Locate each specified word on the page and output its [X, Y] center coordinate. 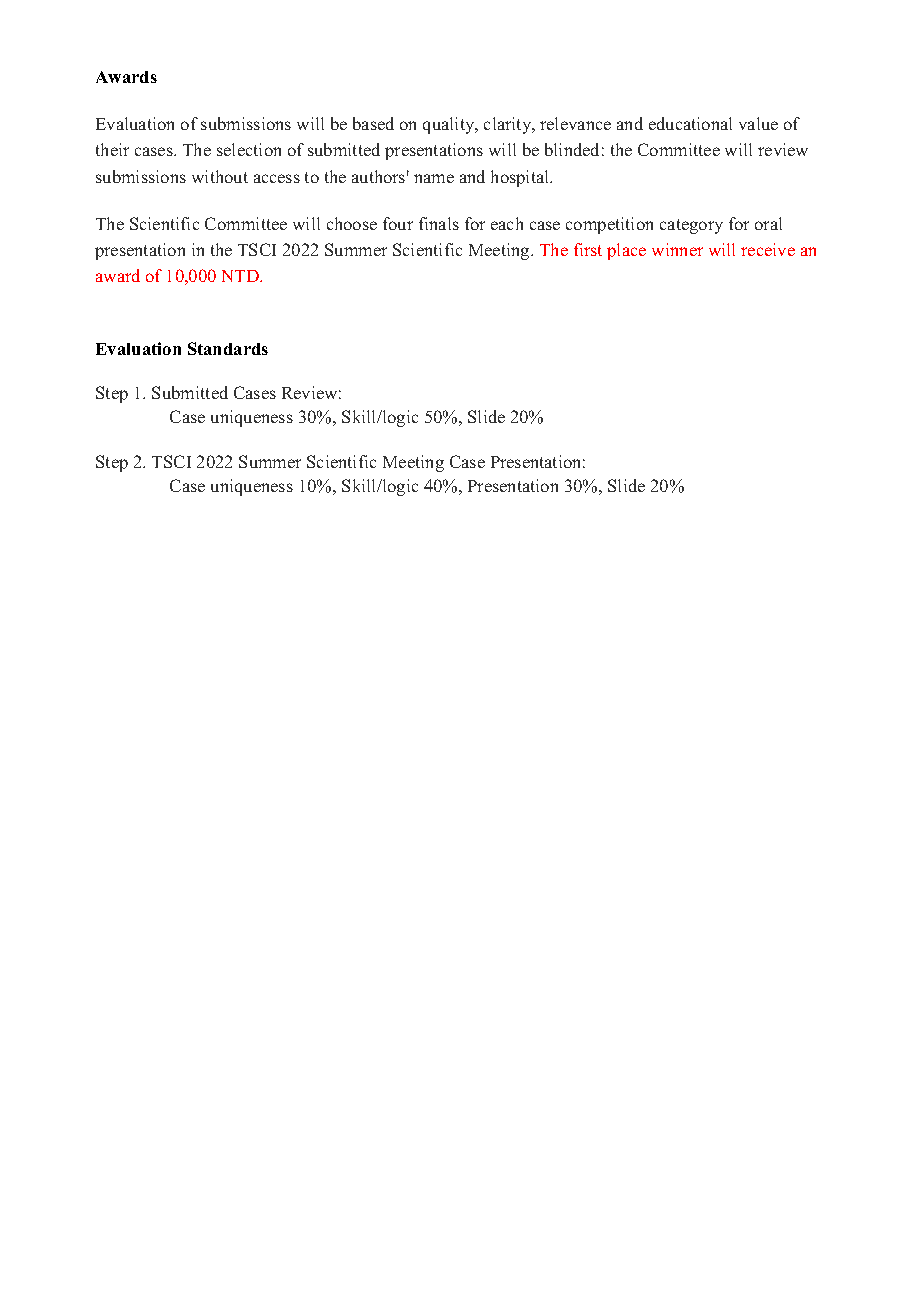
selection [249, 149]
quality [450, 125]
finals [439, 223]
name [434, 178]
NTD [242, 276]
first [588, 249]
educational [690, 123]
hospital [521, 178]
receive [768, 249]
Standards [228, 348]
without [220, 176]
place [626, 251]
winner [677, 249]
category [691, 226]
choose [352, 223]
